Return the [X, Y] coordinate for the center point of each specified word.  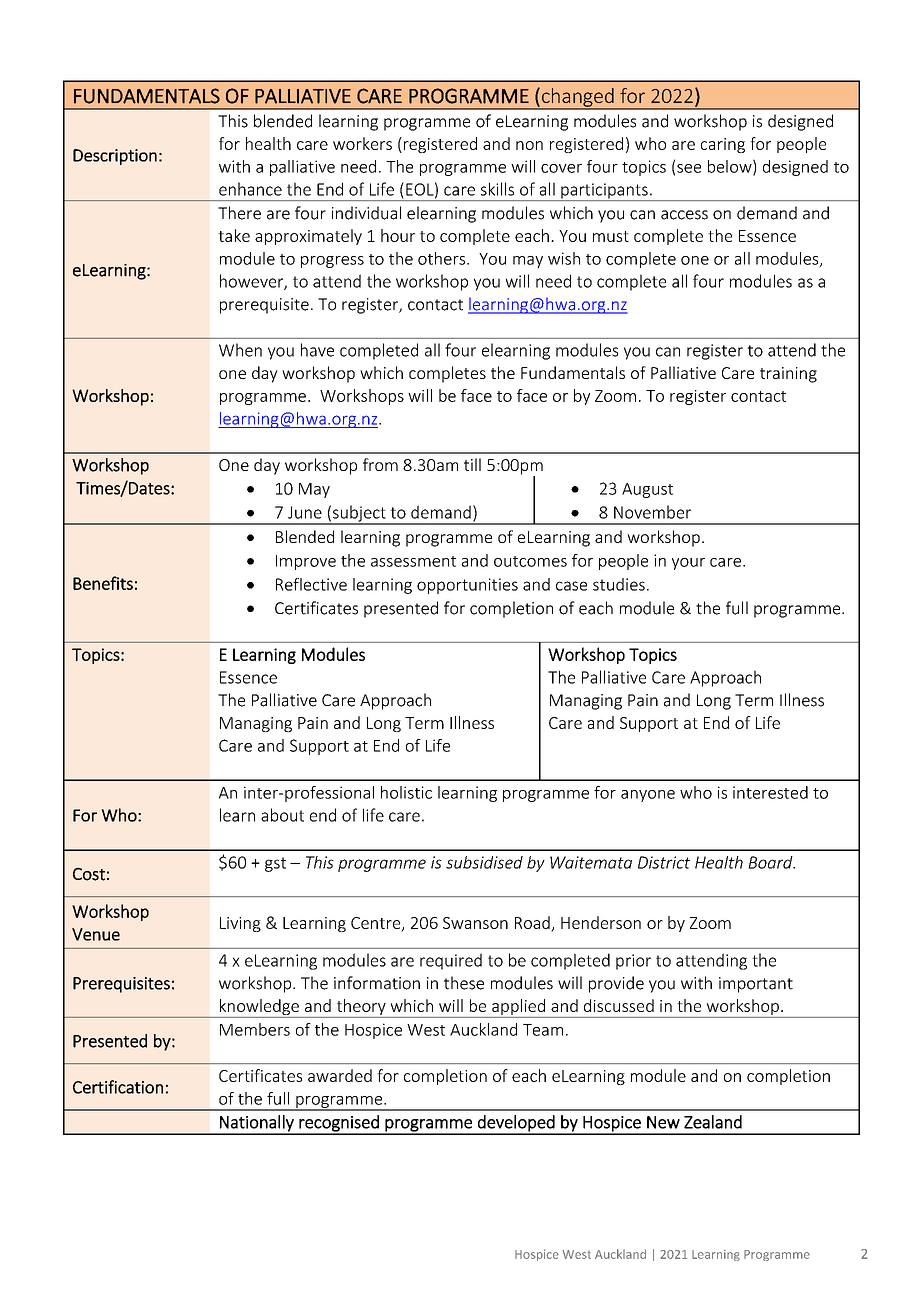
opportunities [467, 586]
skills [497, 189]
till [472, 464]
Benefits [103, 583]
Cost [89, 874]
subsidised [484, 862]
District [664, 862]
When [240, 350]
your [688, 564]
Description [115, 157]
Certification [118, 1087]
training [788, 375]
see [689, 168]
